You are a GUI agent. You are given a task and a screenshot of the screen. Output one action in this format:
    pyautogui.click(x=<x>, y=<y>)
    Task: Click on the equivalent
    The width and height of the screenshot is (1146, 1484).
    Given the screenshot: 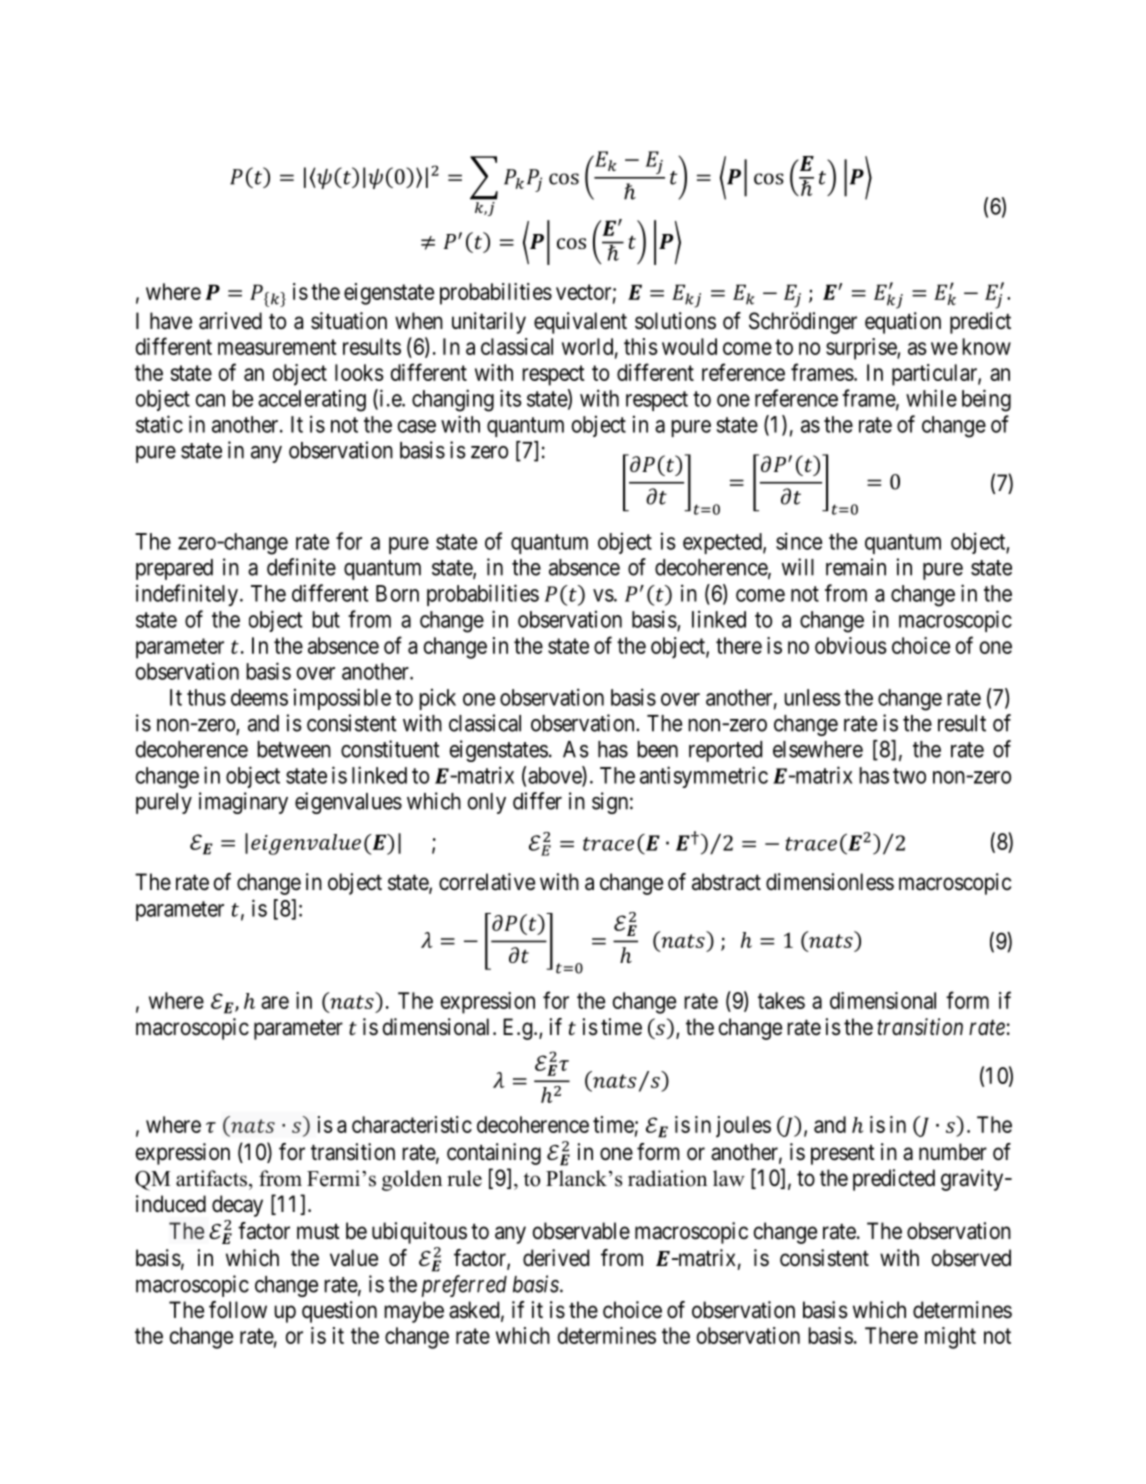 What is the action you would take?
    pyautogui.click(x=580, y=323)
